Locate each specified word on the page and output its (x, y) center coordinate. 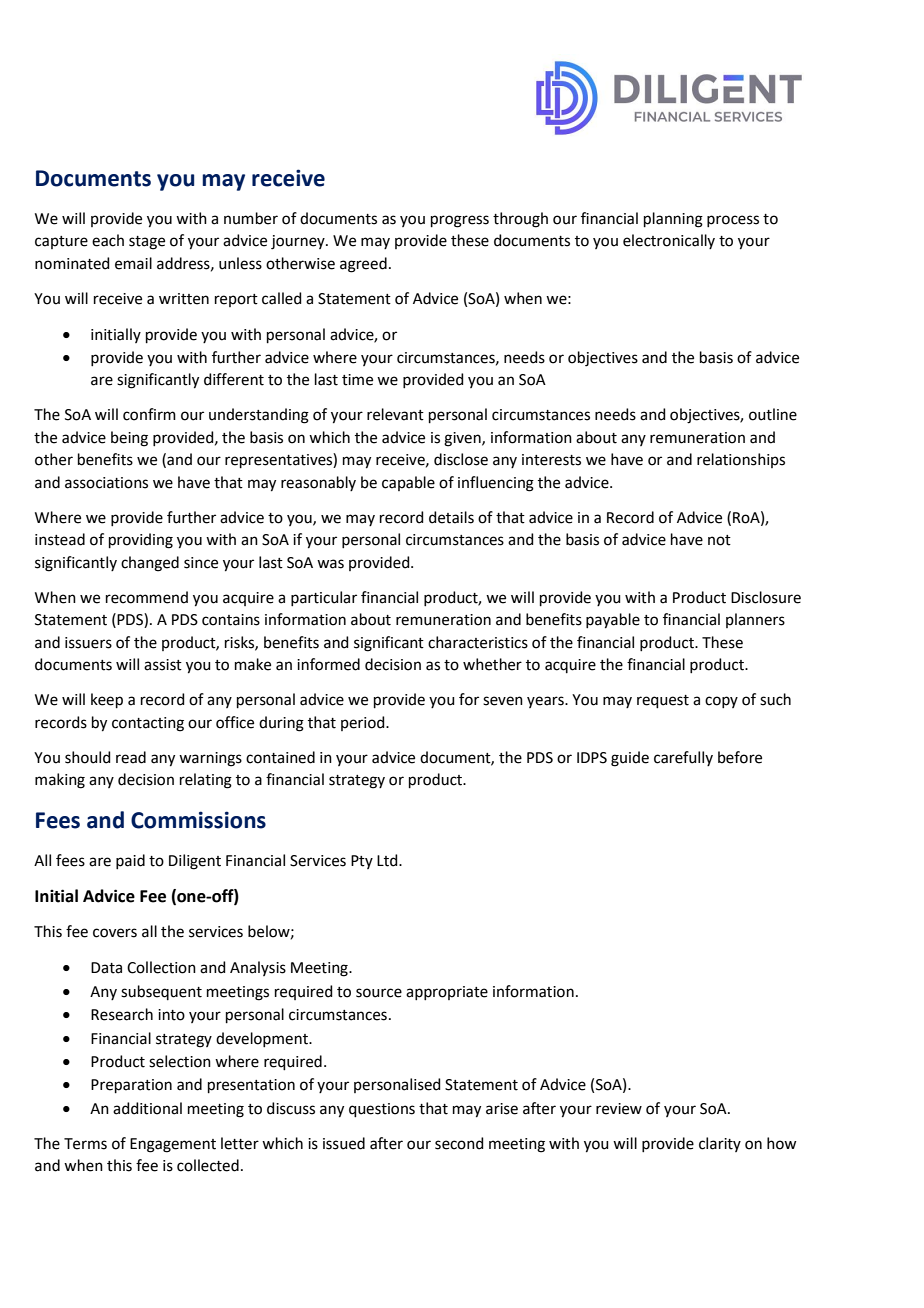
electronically (669, 241)
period (364, 723)
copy (721, 702)
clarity (720, 1144)
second (459, 1143)
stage (147, 243)
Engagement (173, 1145)
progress (460, 221)
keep (107, 700)
